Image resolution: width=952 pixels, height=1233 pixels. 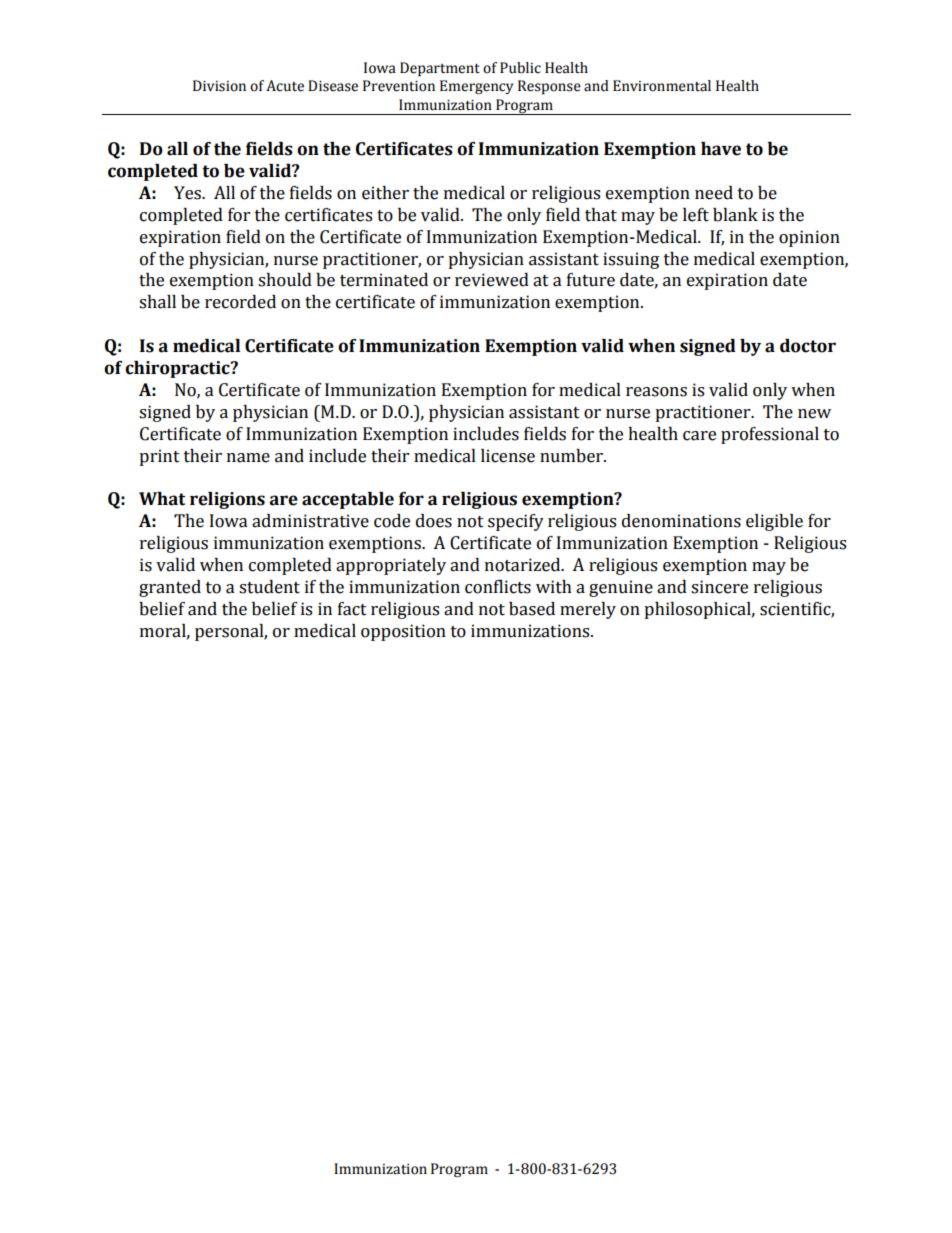 What do you see at coordinates (189, 193) in the image?
I see `Yes` at bounding box center [189, 193].
